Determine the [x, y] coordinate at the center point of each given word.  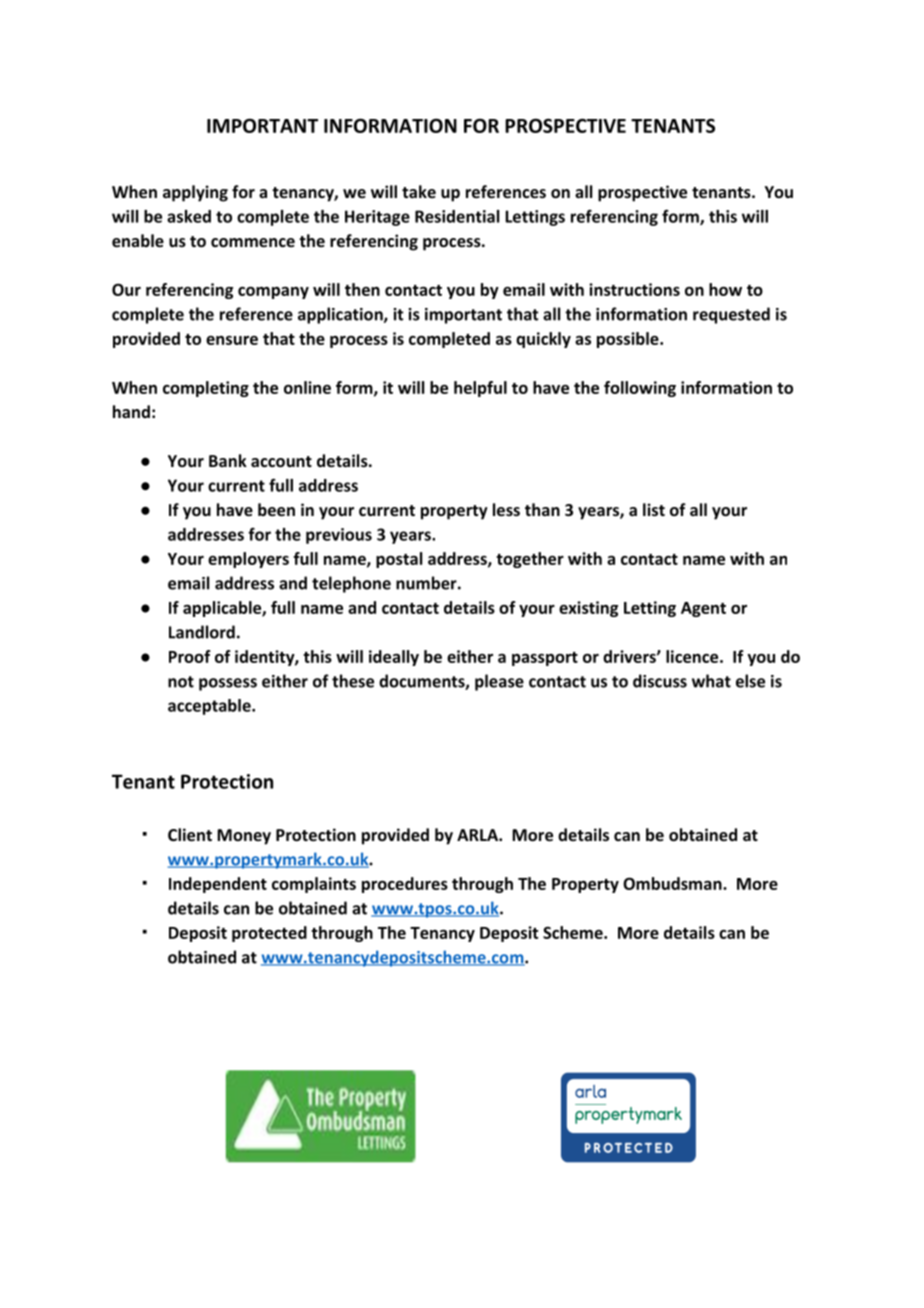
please [499, 682]
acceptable [210, 707]
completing [206, 389]
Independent [218, 885]
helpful [480, 389]
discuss [660, 681]
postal [399, 560]
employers [248, 560]
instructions [634, 289]
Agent [703, 609]
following [640, 389]
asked [189, 216]
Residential [457, 216]
